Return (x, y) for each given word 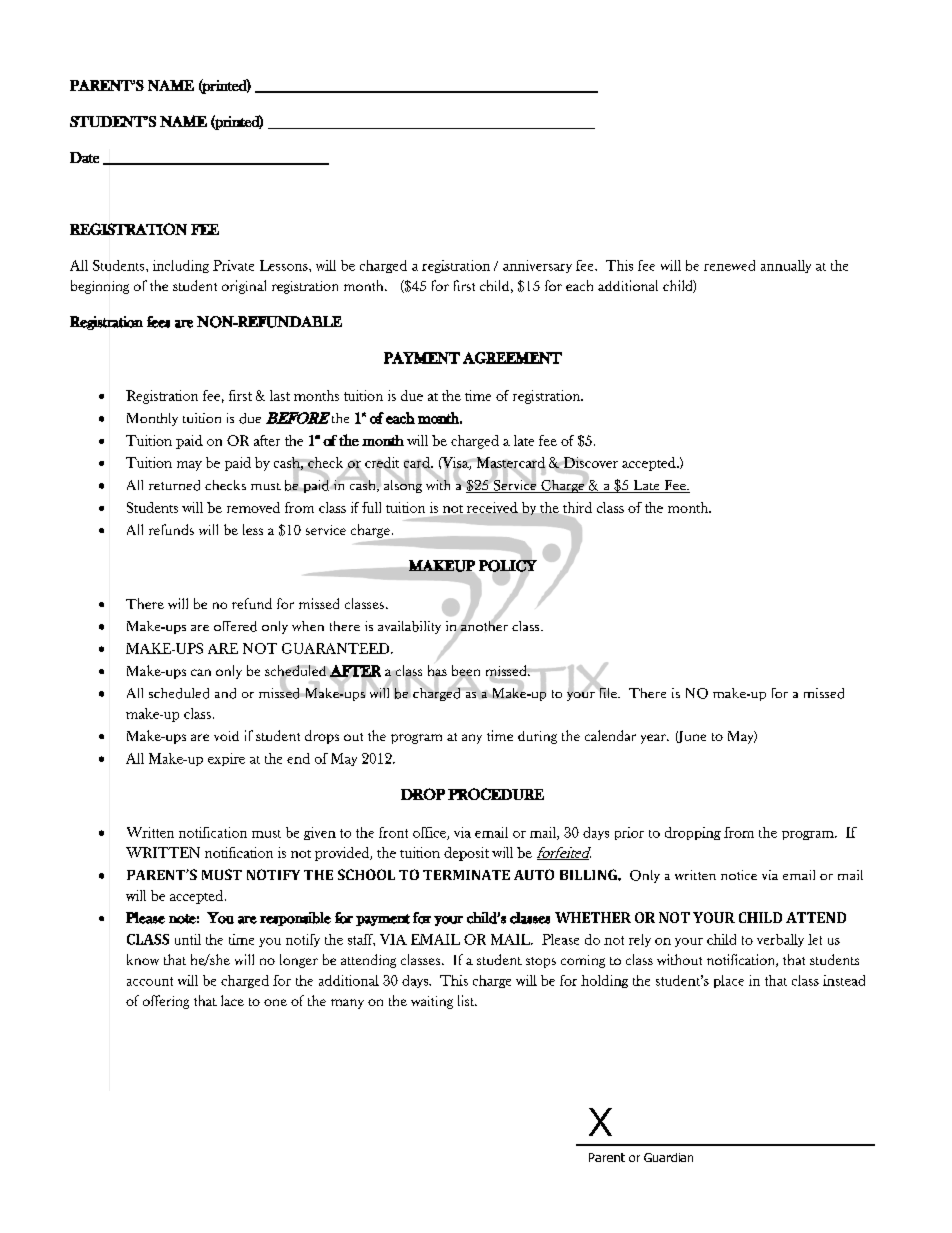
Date (84, 157)
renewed (729, 265)
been (466, 672)
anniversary (537, 266)
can (201, 672)
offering (166, 1002)
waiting (432, 1002)
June (691, 737)
